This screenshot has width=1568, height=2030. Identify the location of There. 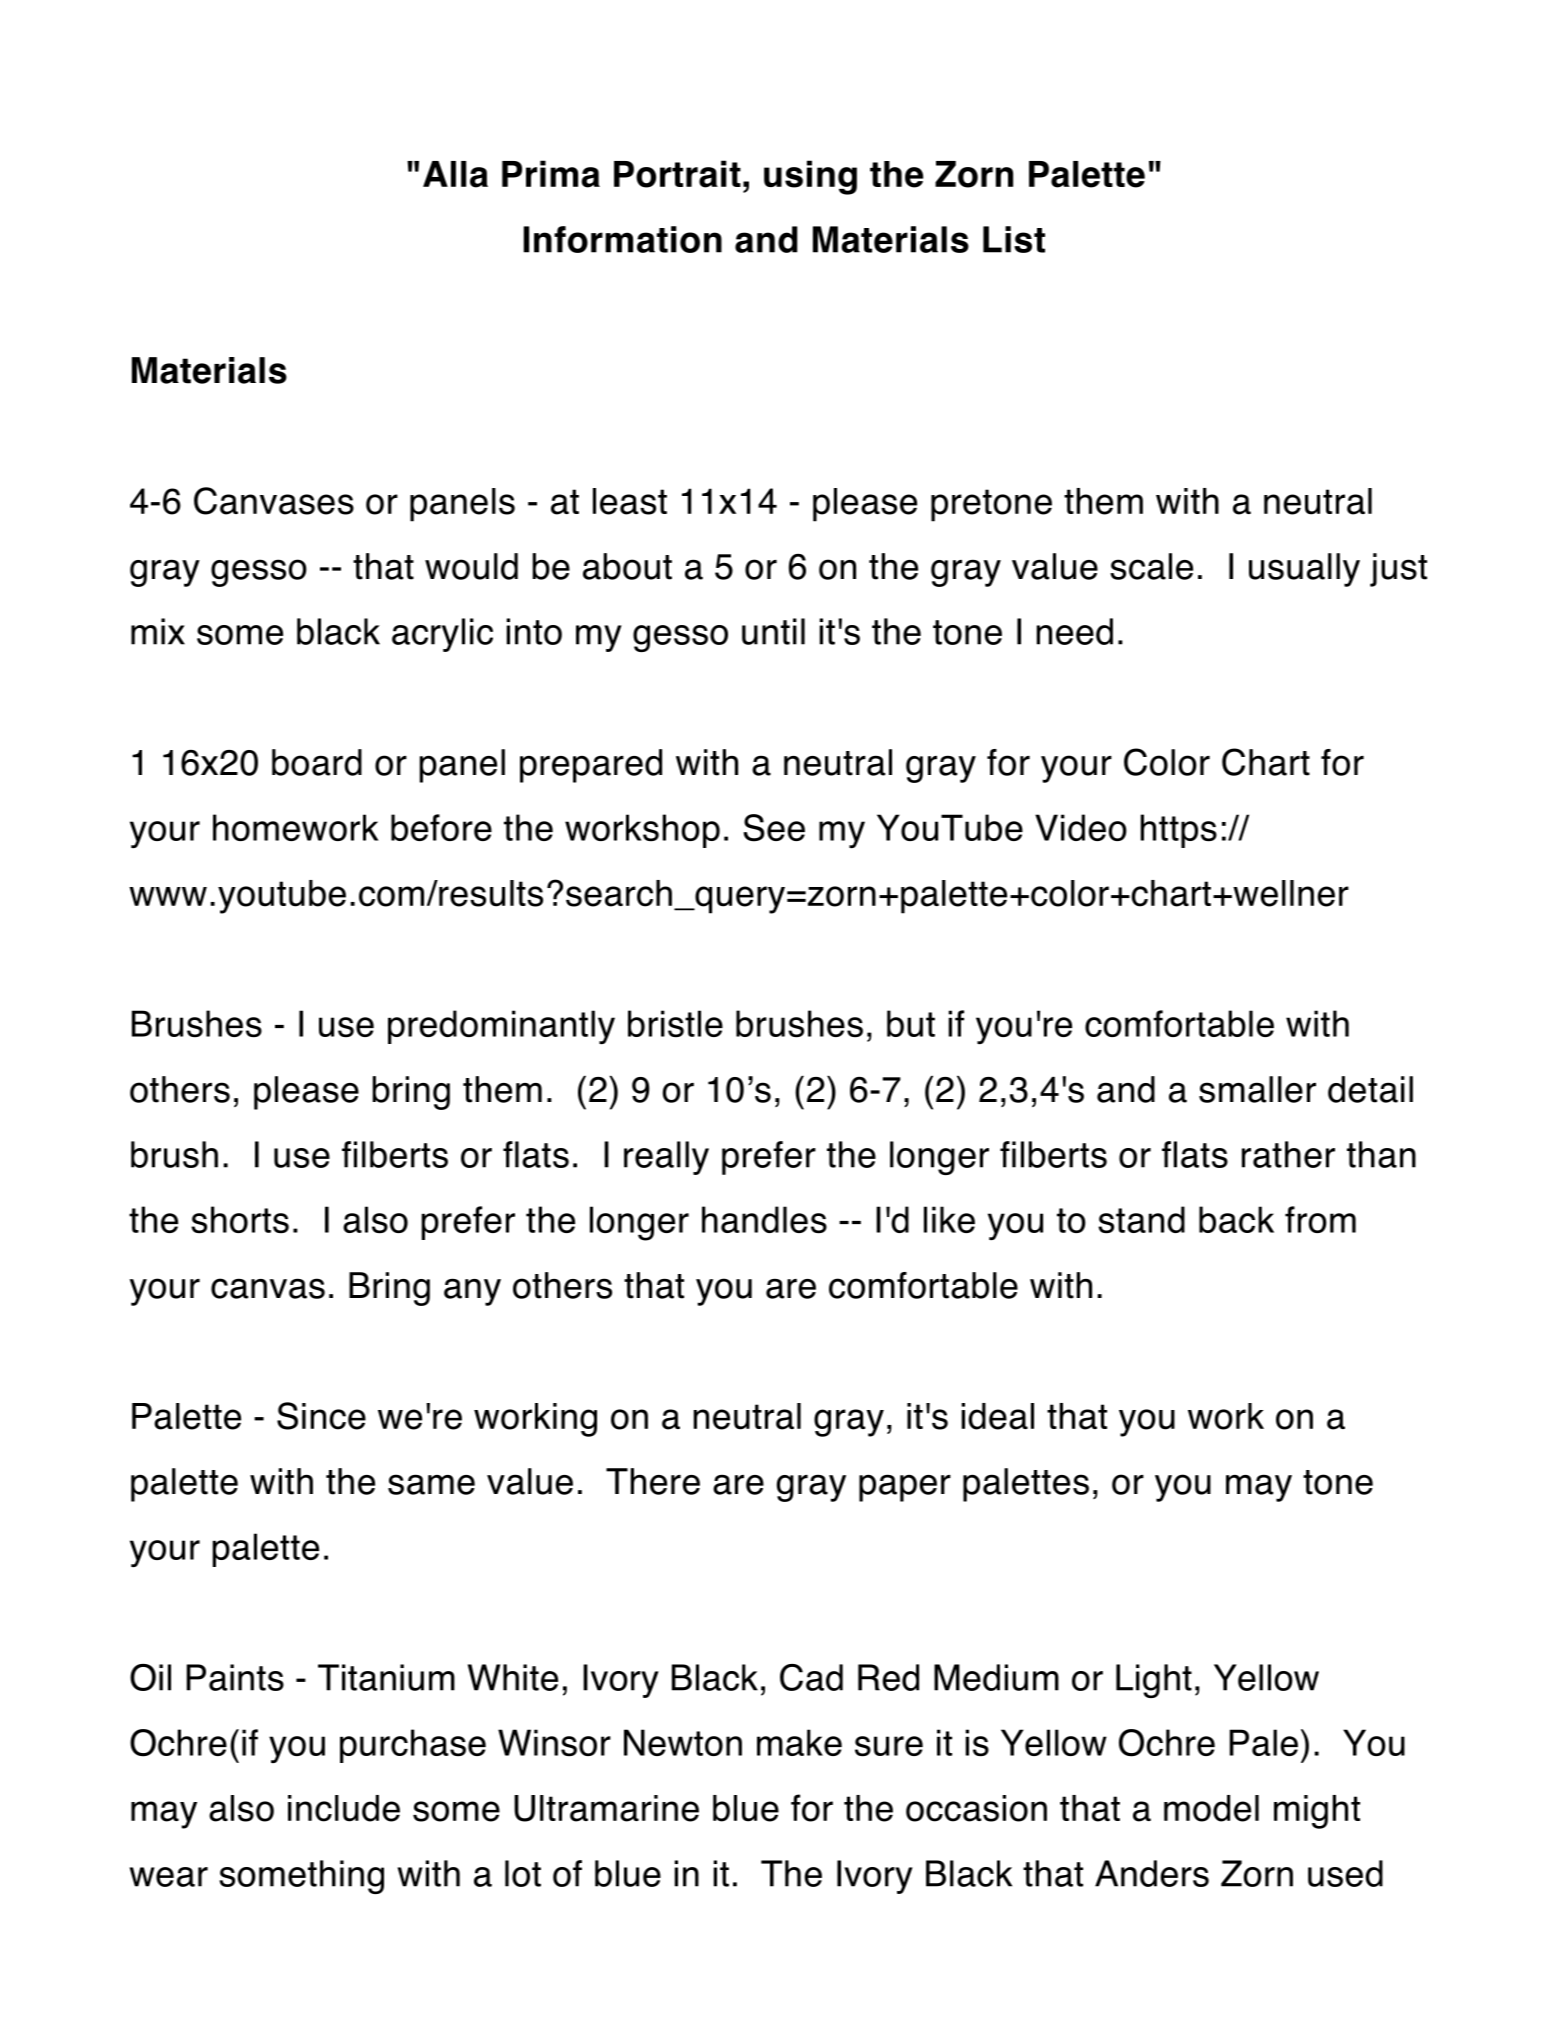
(653, 1481).
